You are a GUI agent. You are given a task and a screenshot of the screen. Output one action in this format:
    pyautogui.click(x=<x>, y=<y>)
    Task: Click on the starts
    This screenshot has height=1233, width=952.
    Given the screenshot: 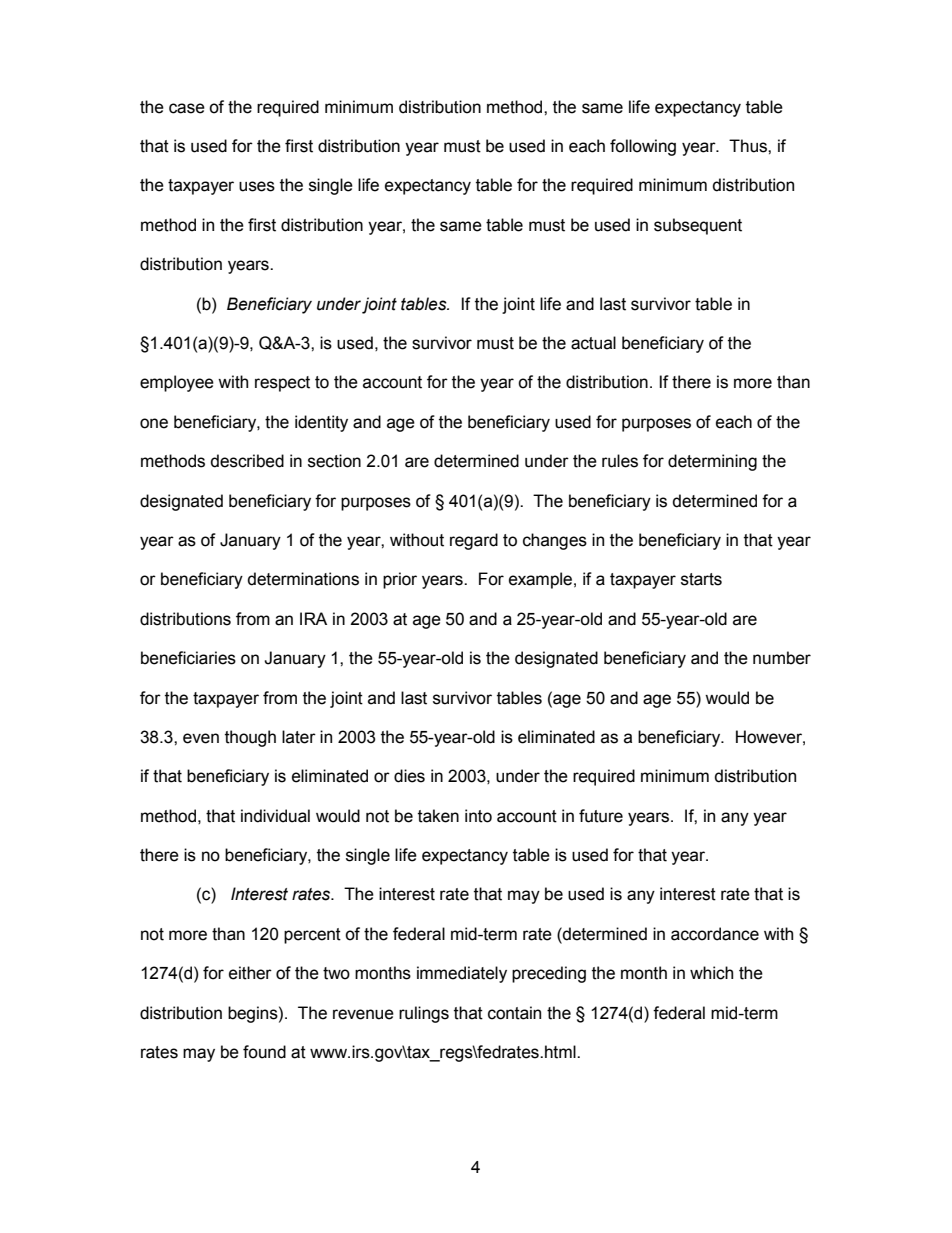 What is the action you would take?
    pyautogui.click(x=701, y=579)
